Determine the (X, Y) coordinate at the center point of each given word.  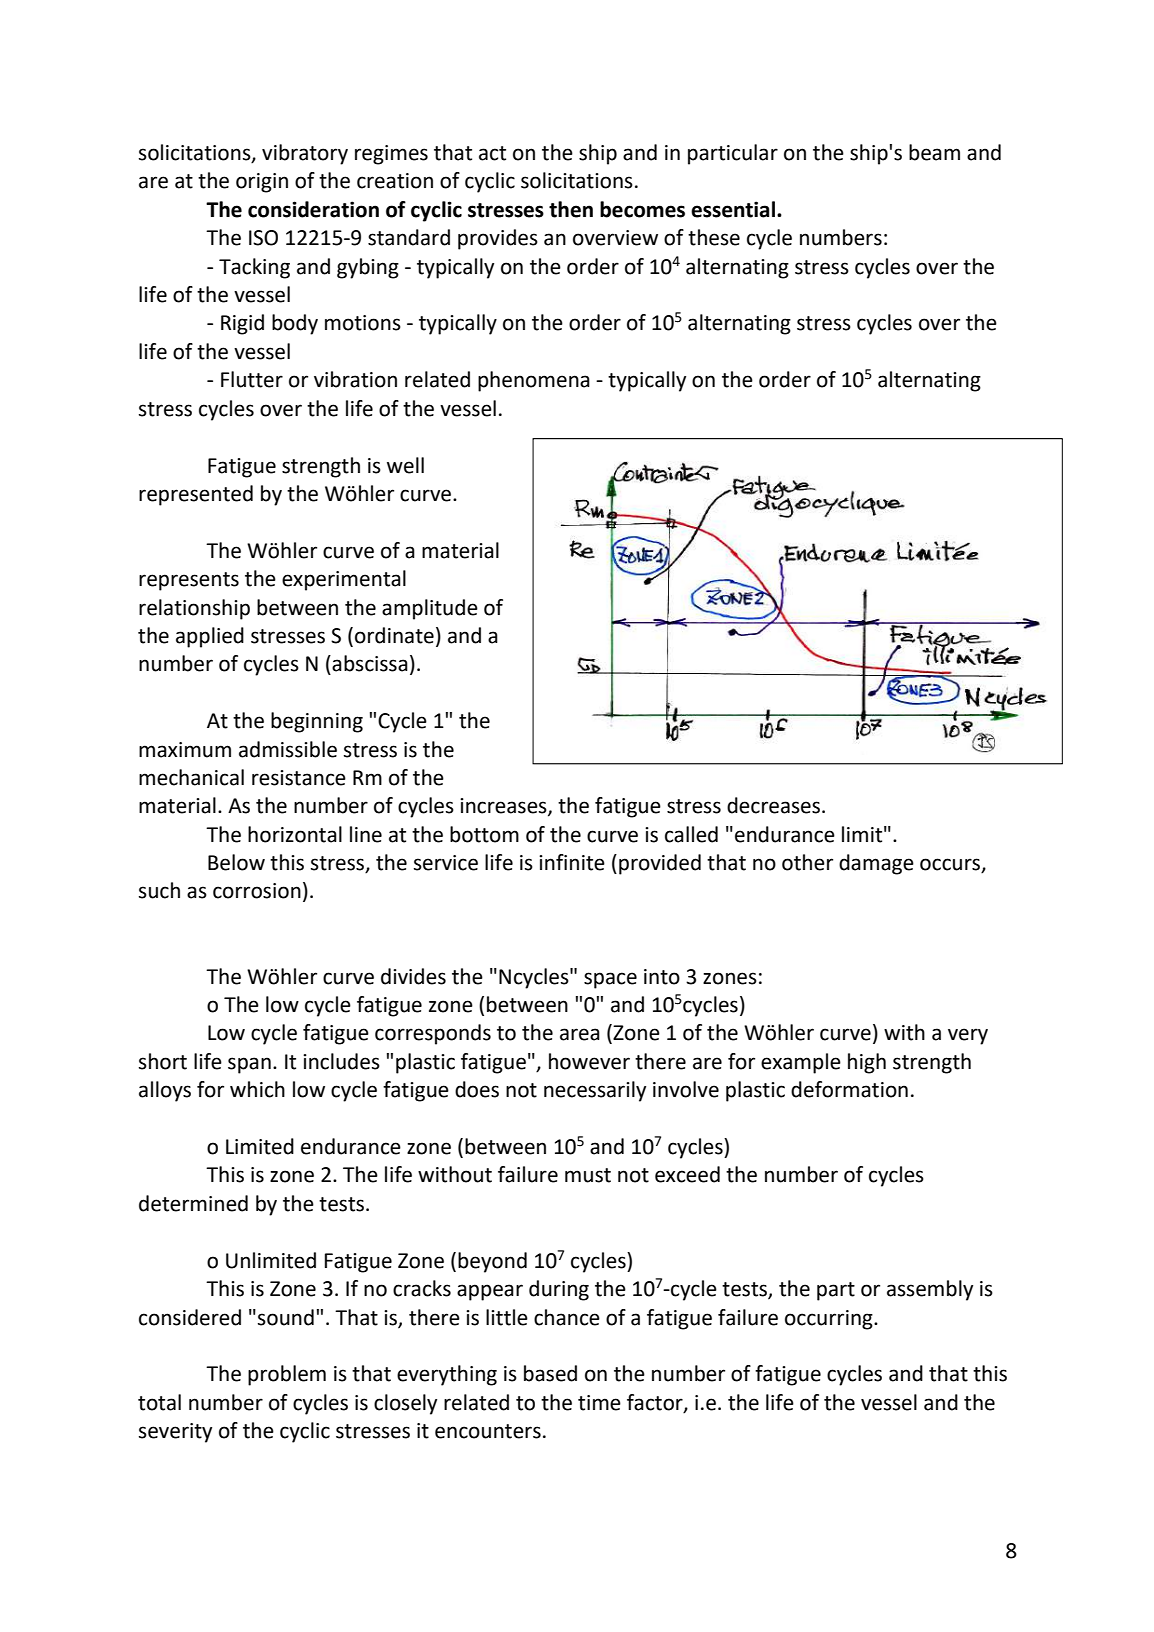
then (571, 209)
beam (934, 152)
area (580, 1034)
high (867, 1063)
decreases (773, 805)
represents (189, 581)
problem (287, 1375)
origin (262, 183)
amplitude (430, 609)
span (249, 1065)
